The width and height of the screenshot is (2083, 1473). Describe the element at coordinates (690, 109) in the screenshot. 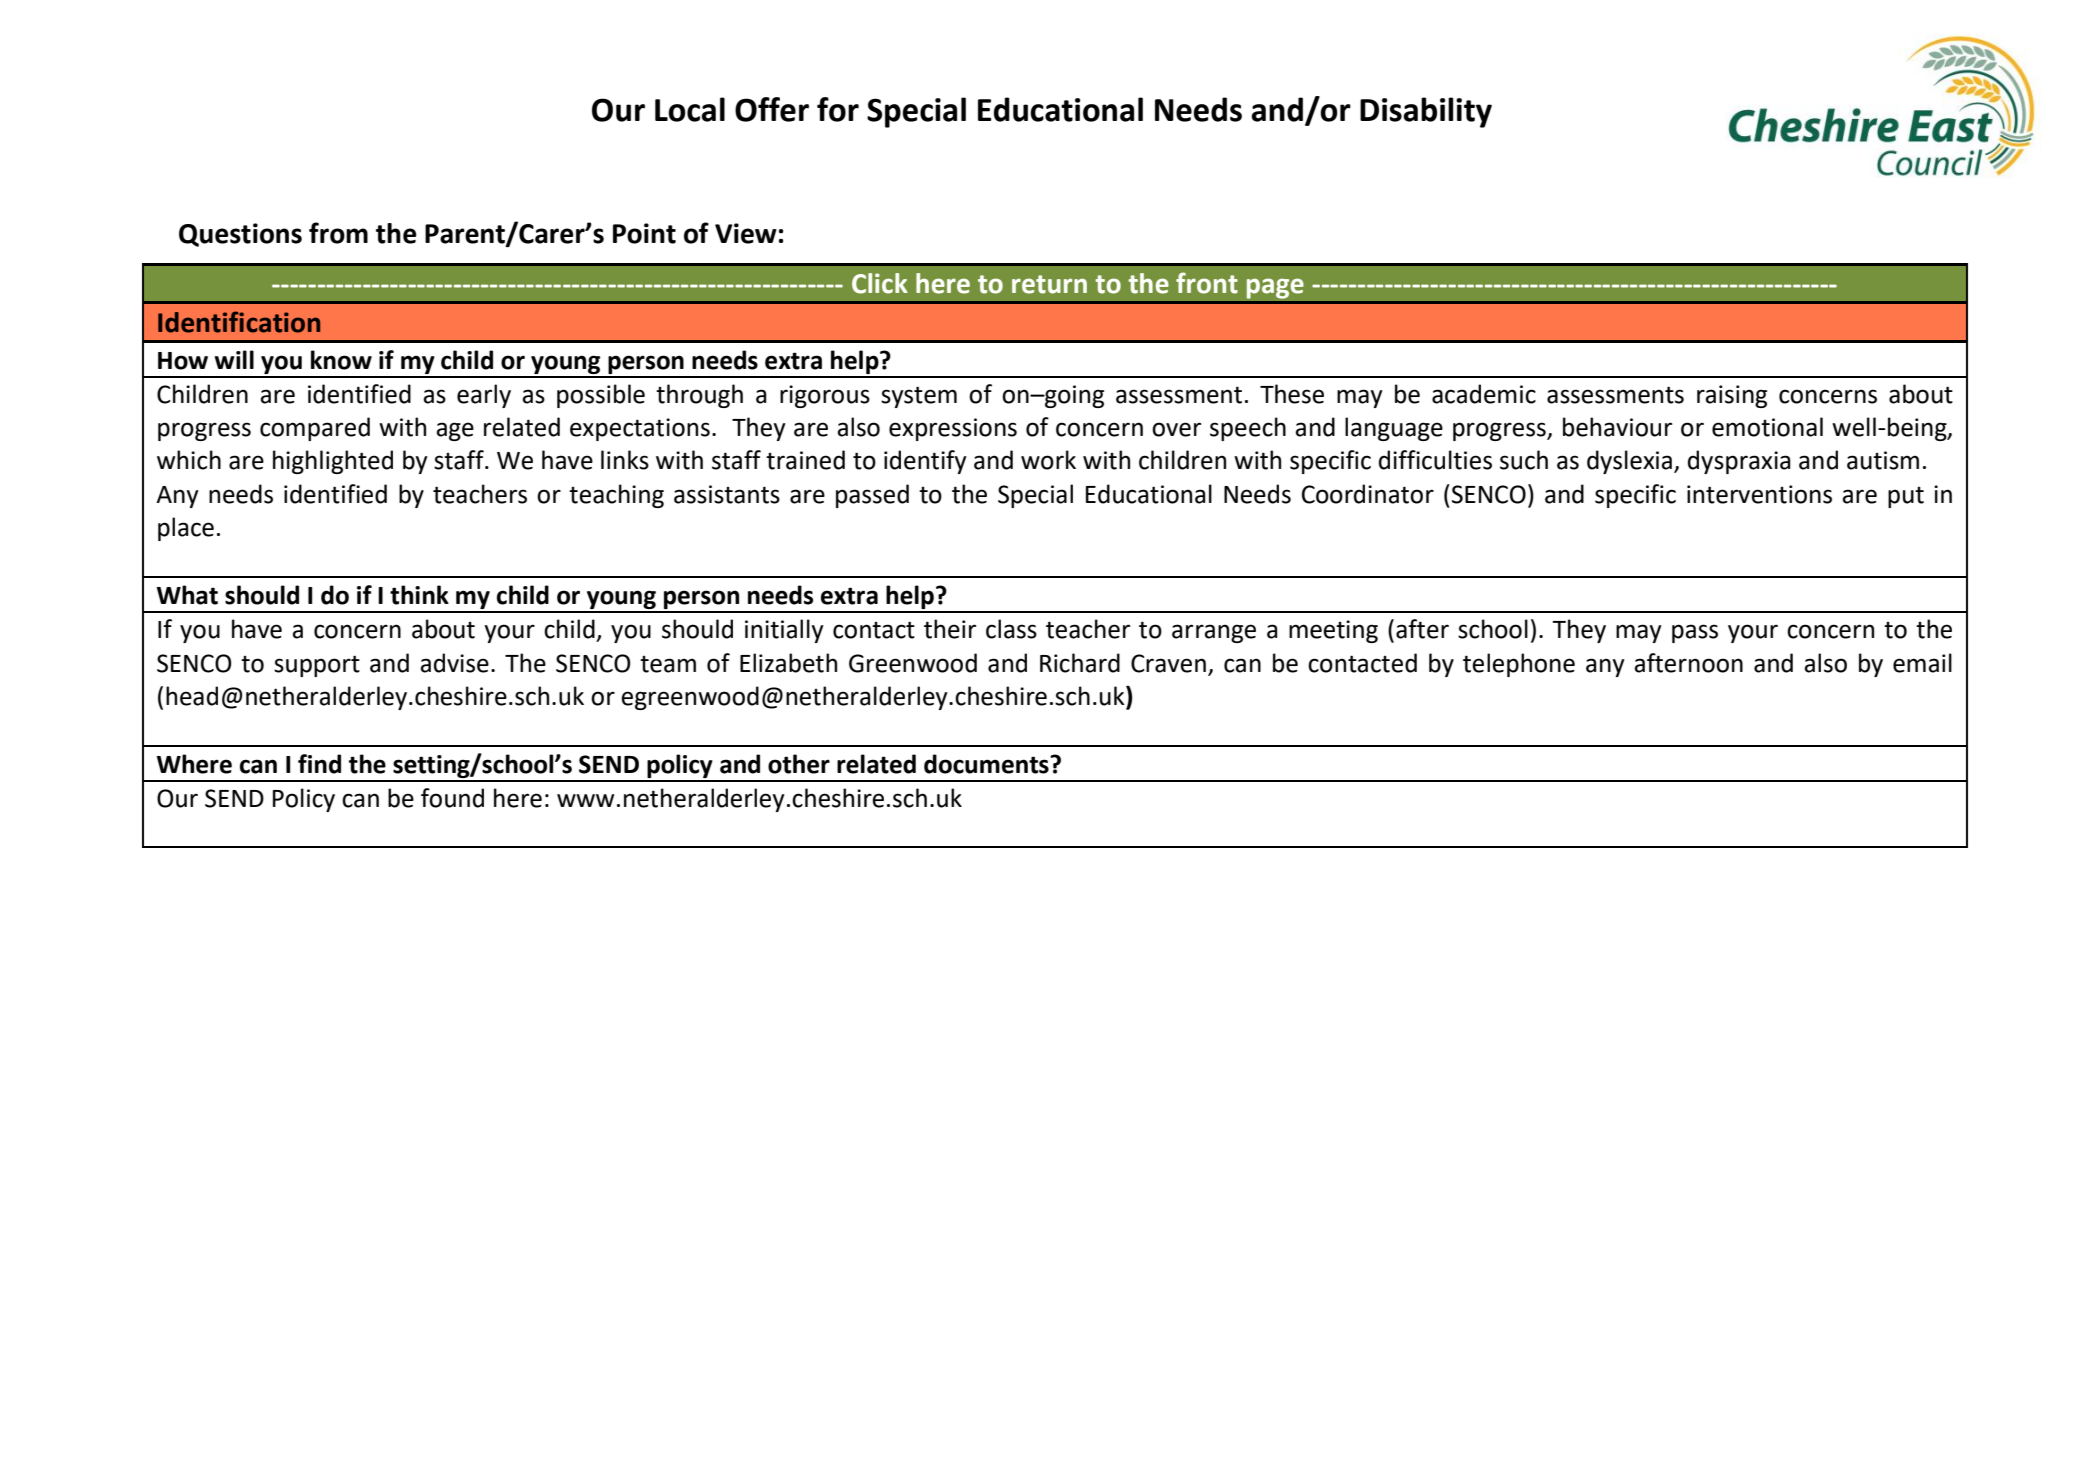

I see `Local` at that location.
